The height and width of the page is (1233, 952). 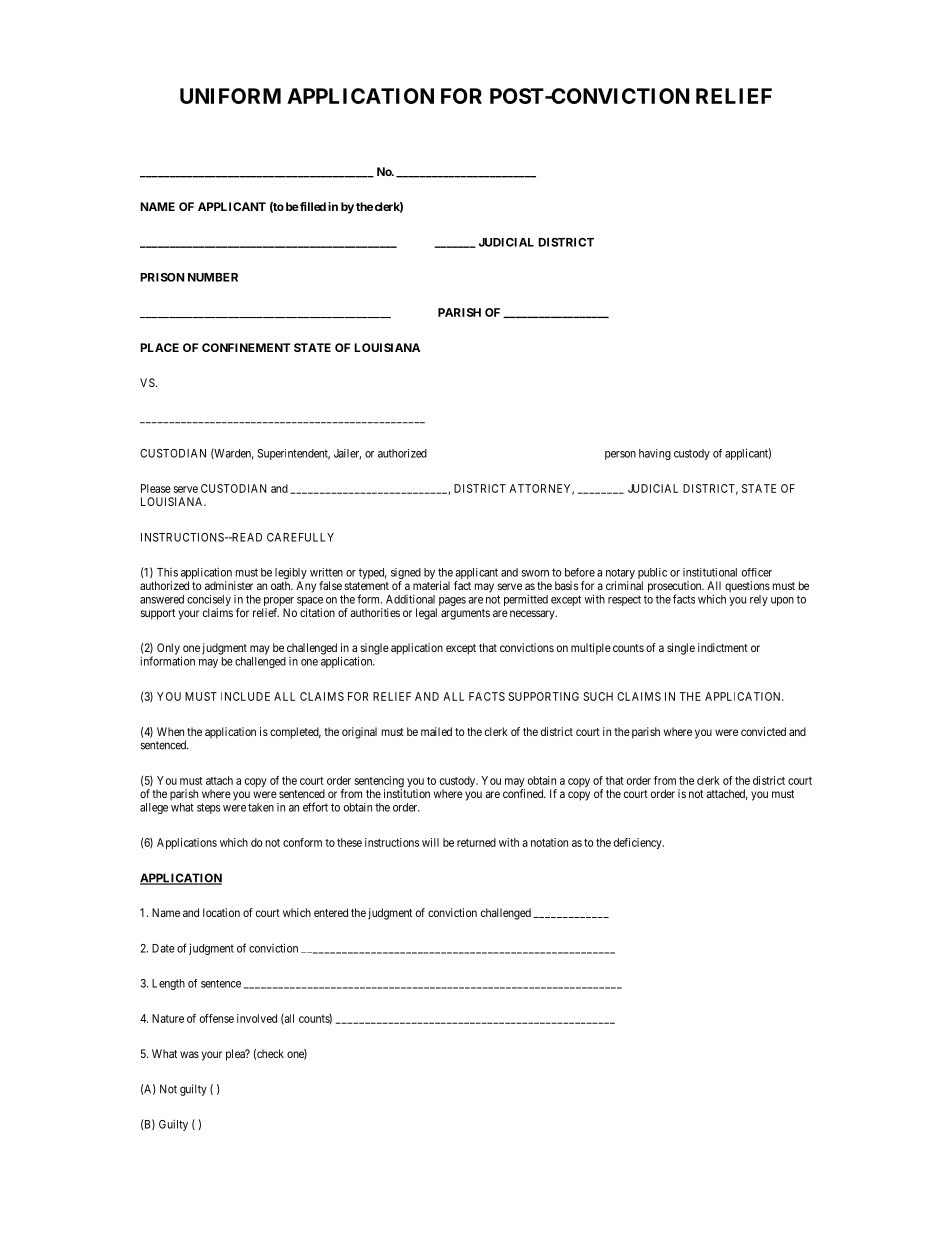 I want to click on offense, so click(x=217, y=1018).
